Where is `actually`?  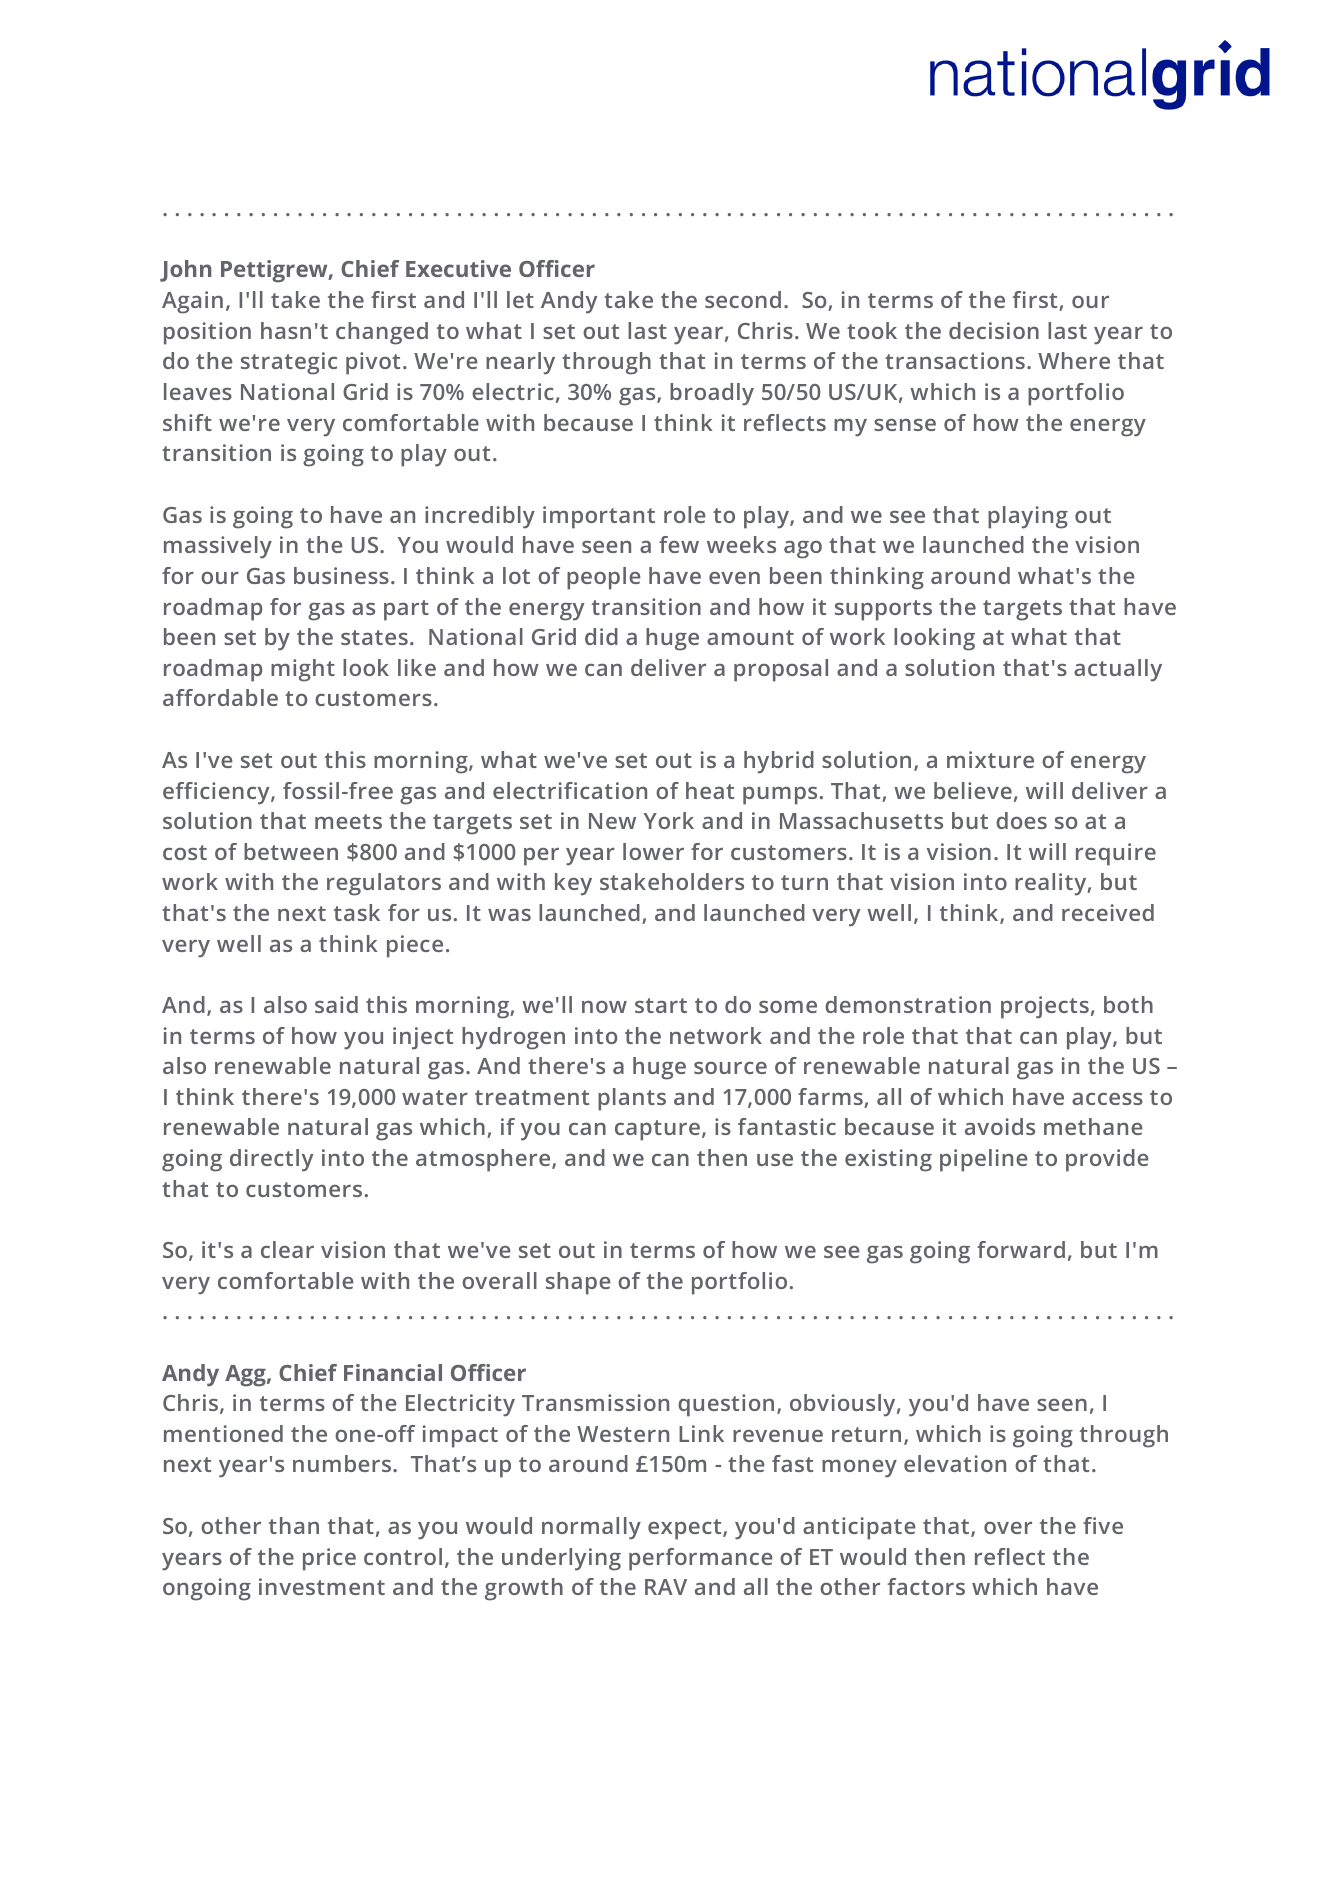 actually is located at coordinates (1118, 670).
